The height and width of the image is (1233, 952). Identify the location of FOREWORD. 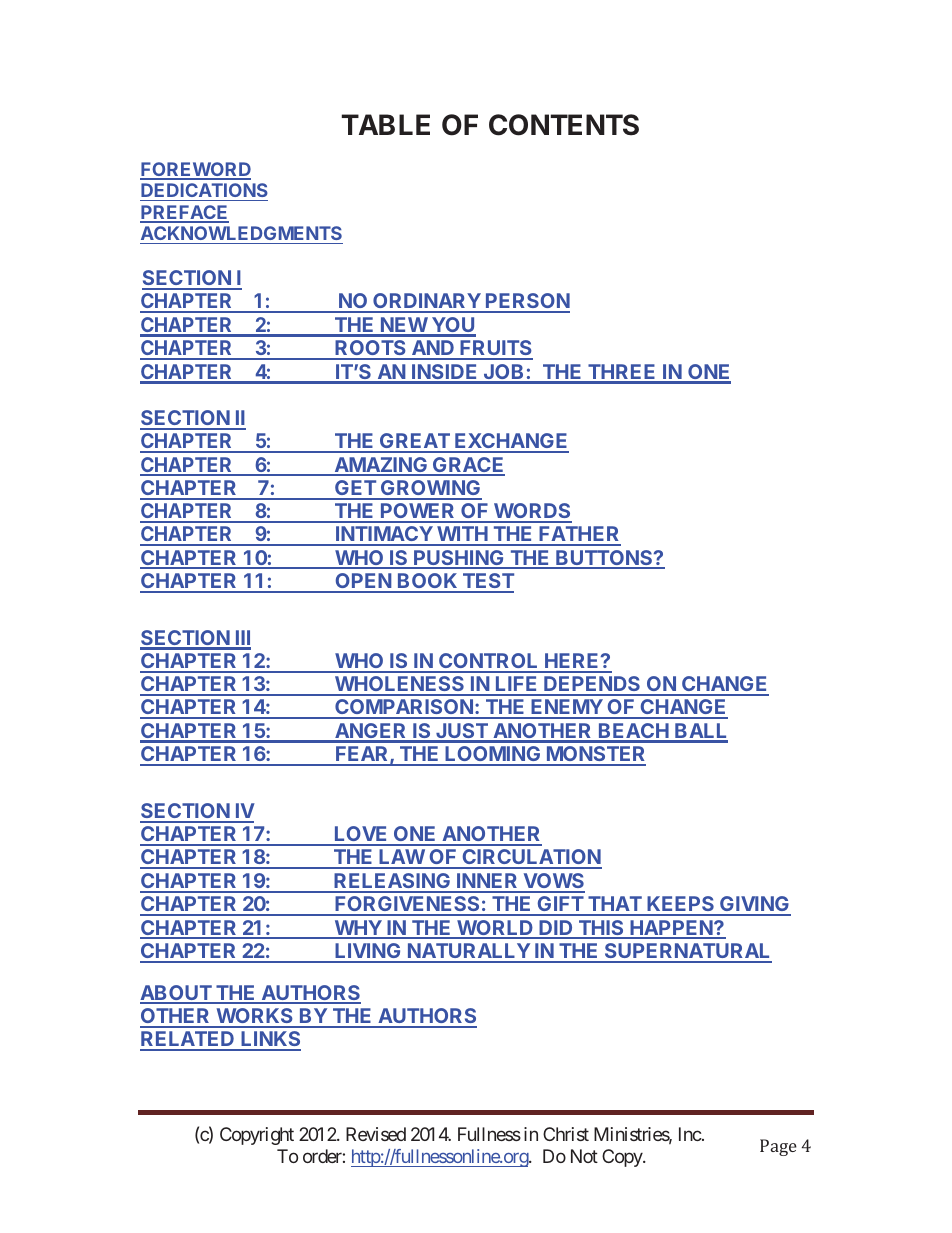
(195, 170).
